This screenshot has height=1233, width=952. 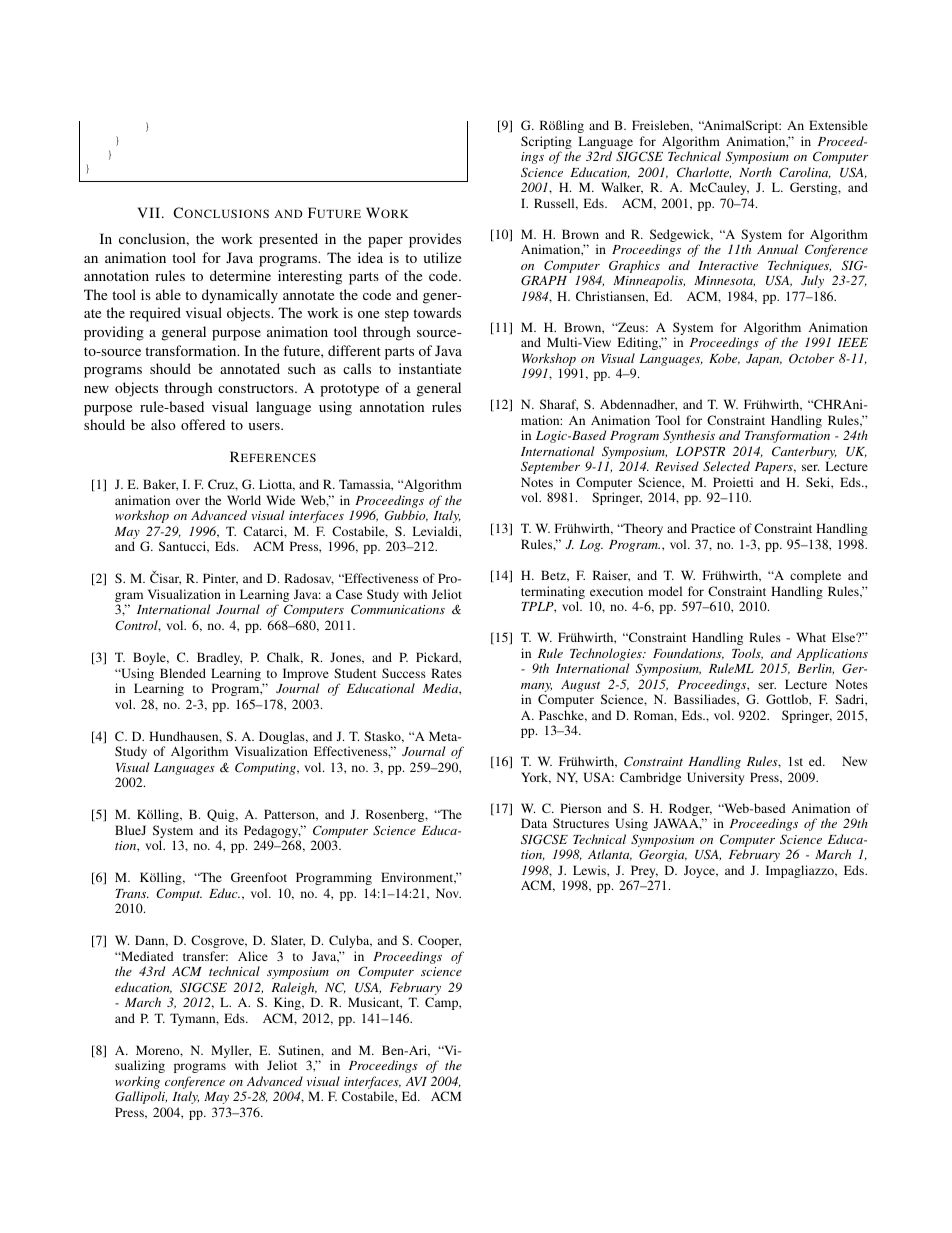 I want to click on constructors, so click(x=257, y=388).
